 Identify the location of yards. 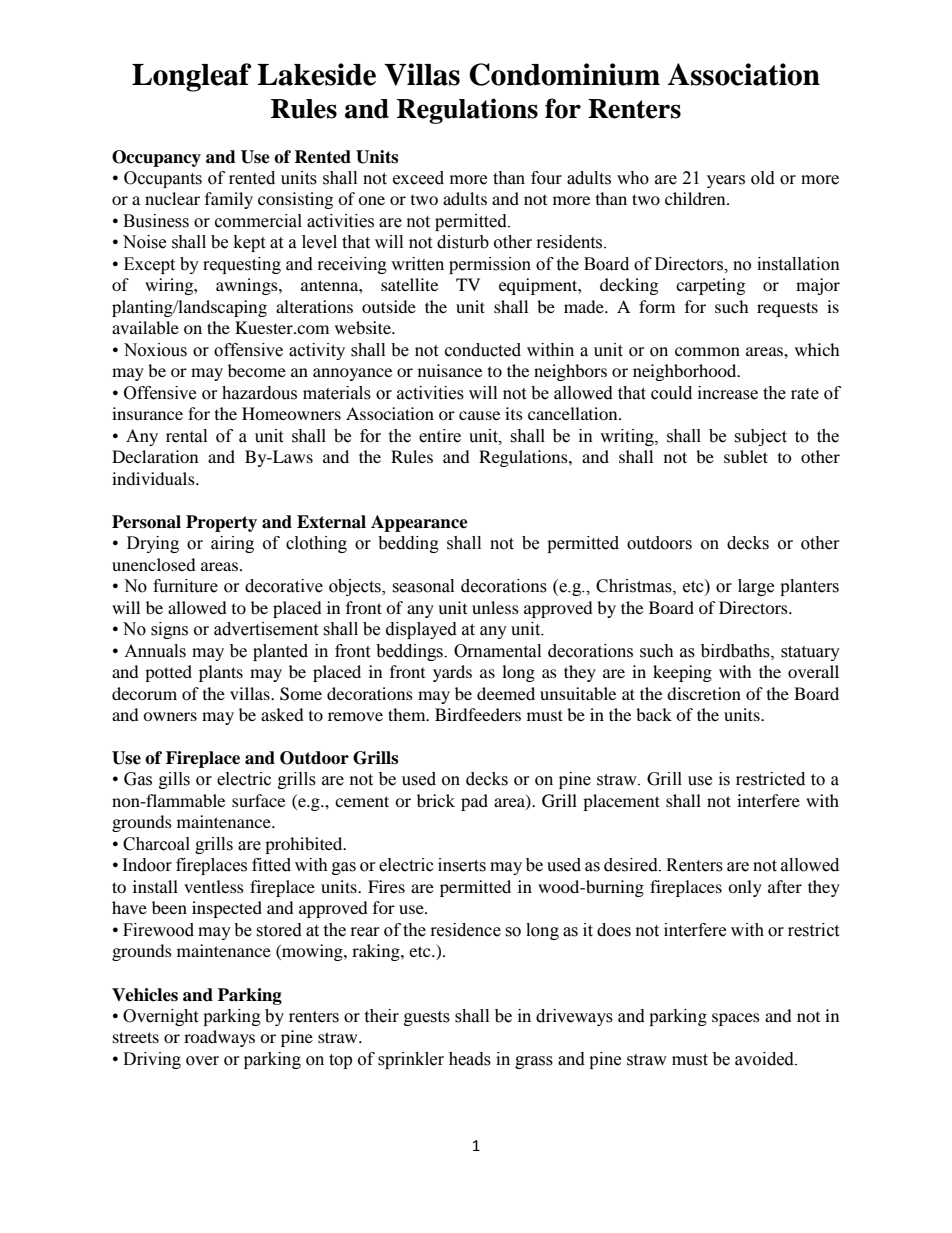
(452, 673).
